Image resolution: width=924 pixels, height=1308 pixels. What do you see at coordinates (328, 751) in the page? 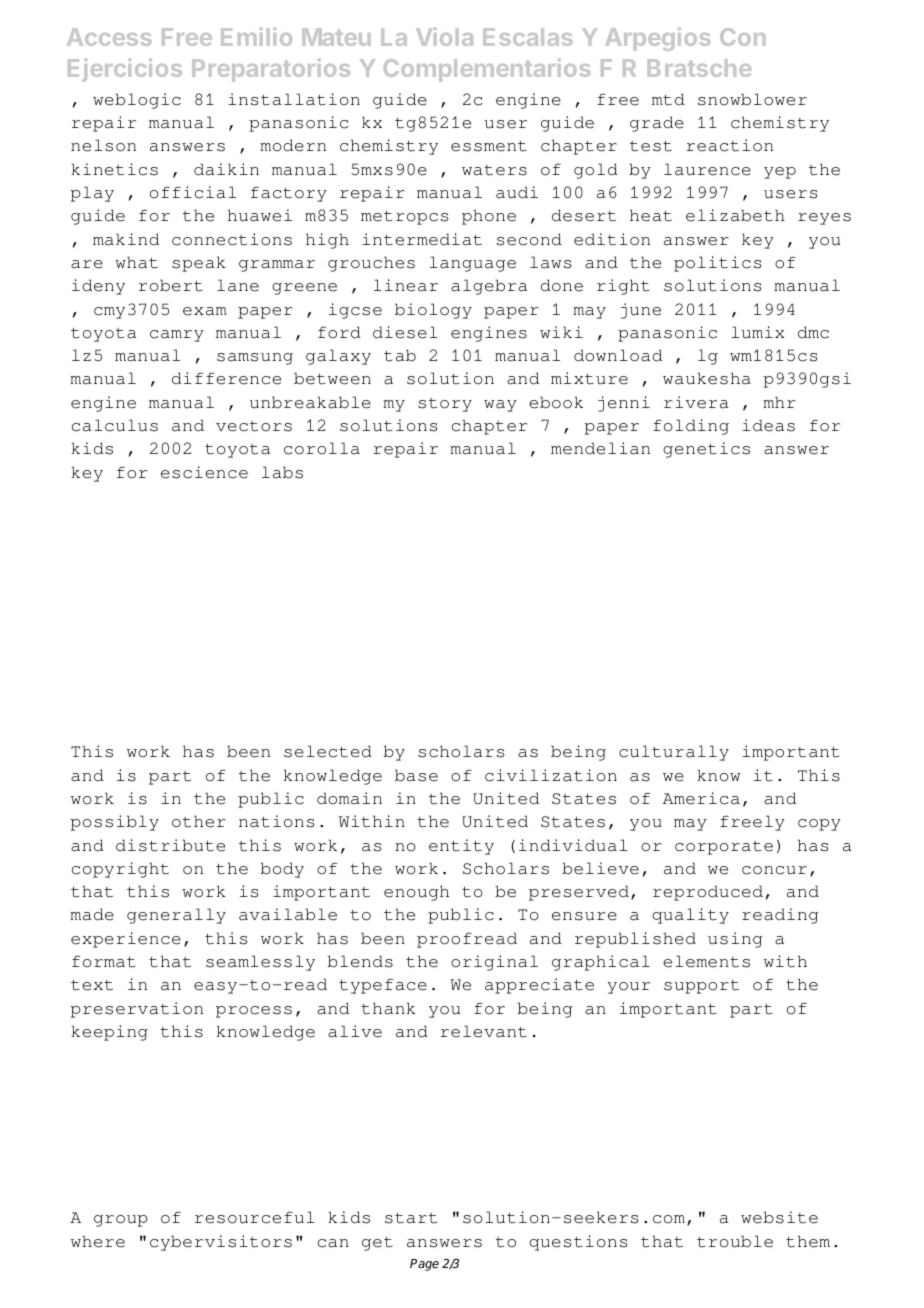
I see `selected` at bounding box center [328, 751].
